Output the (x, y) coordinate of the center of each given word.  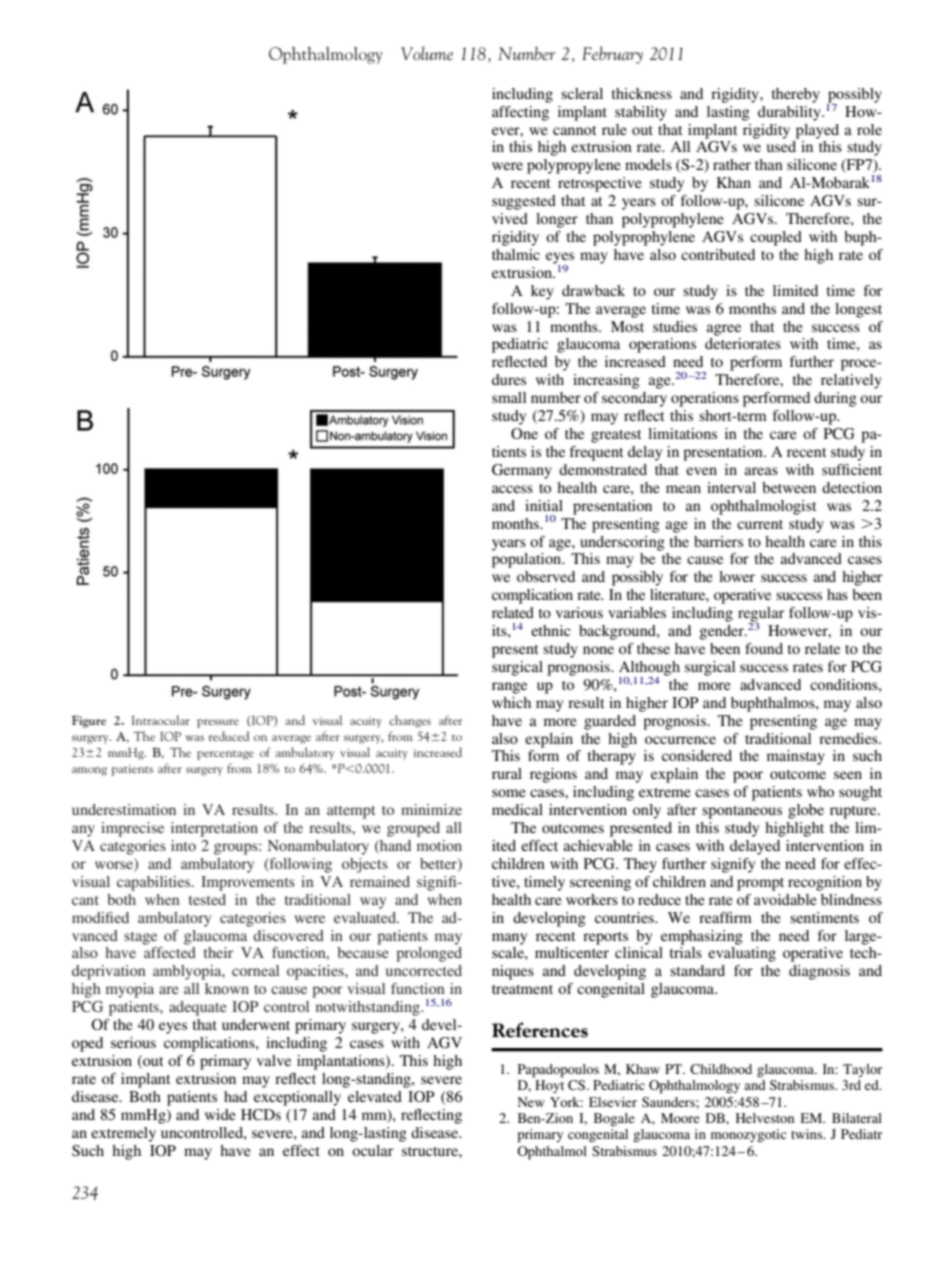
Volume (427, 53)
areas (761, 471)
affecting (520, 113)
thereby (796, 95)
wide (220, 1114)
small (509, 397)
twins (808, 1134)
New (531, 1102)
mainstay (796, 757)
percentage (225, 755)
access (512, 489)
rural (507, 773)
